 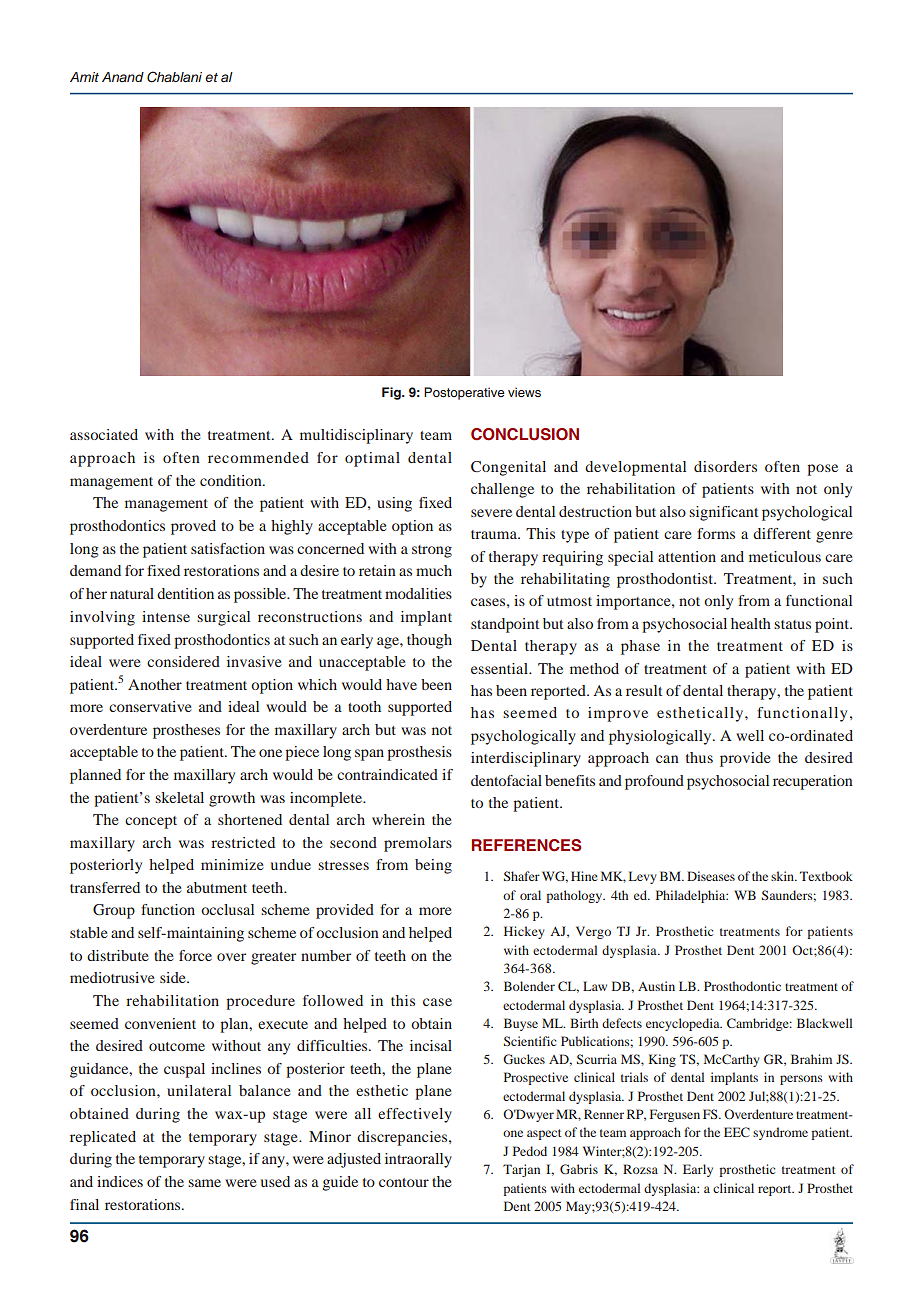 I want to click on EEC, so click(x=737, y=1132).
